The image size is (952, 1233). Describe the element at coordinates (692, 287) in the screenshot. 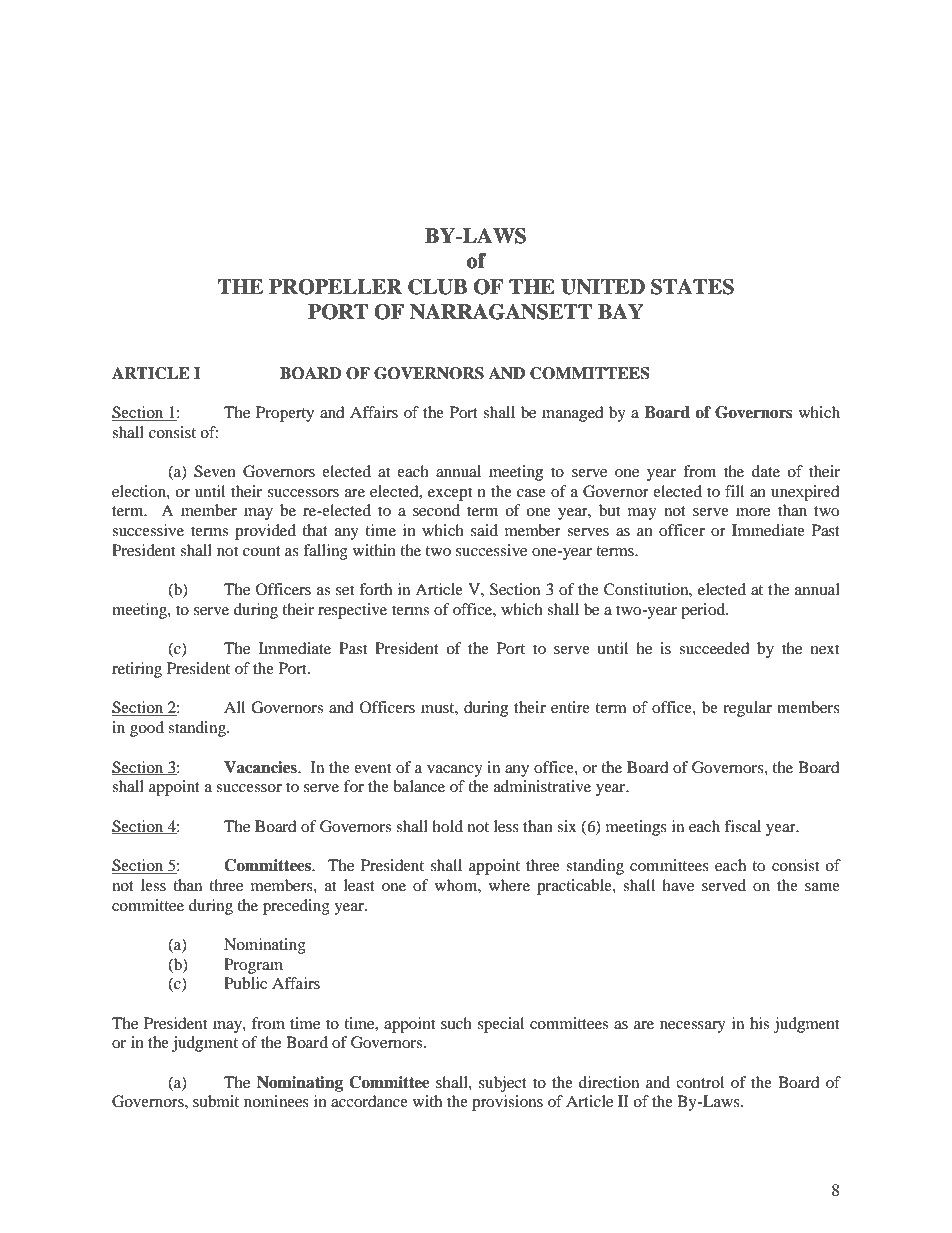

I see `STATES` at that location.
